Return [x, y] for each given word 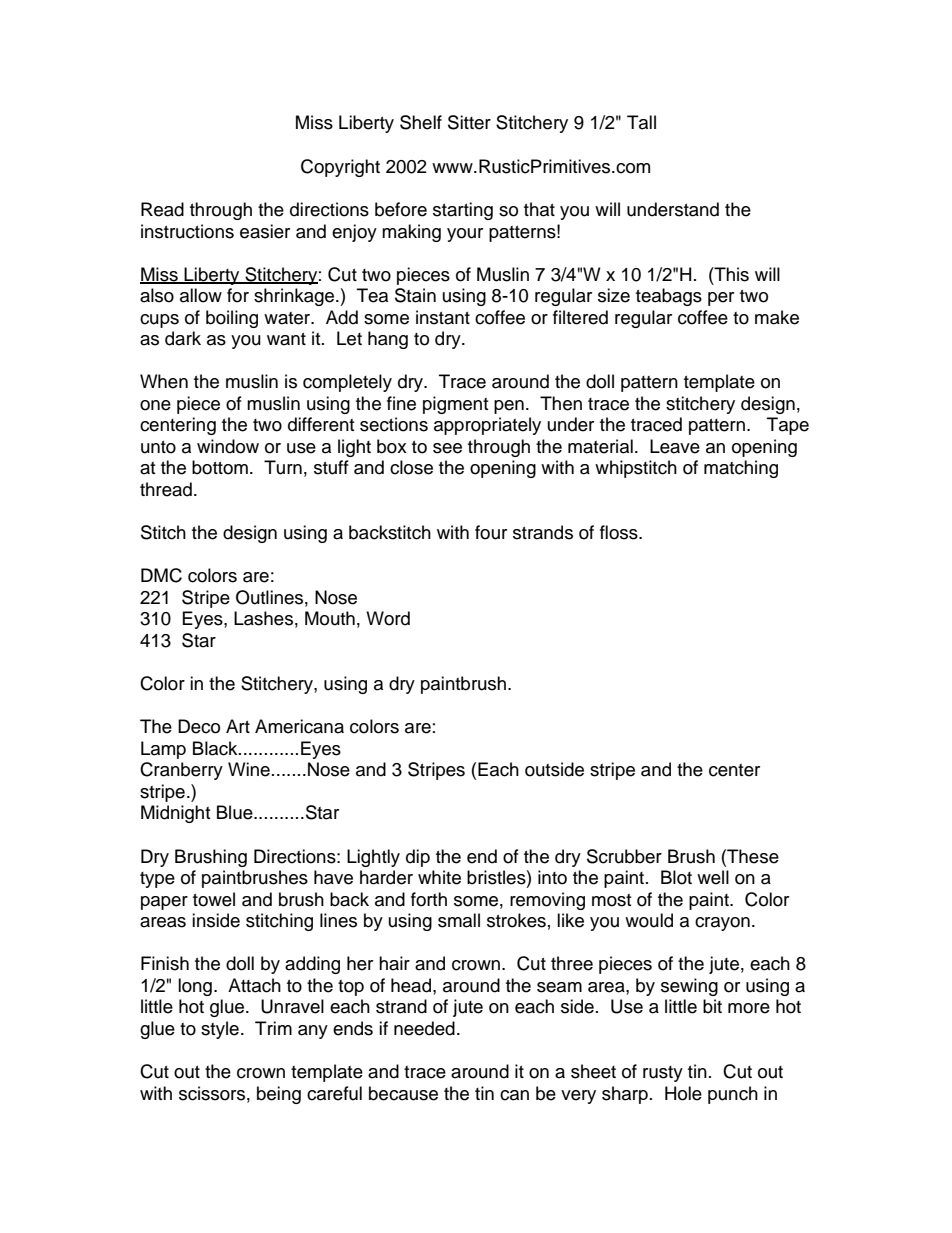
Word [388, 618]
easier [265, 231]
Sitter [469, 122]
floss [620, 532]
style [220, 1030]
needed [424, 1028]
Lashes [263, 618]
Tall [641, 122]
